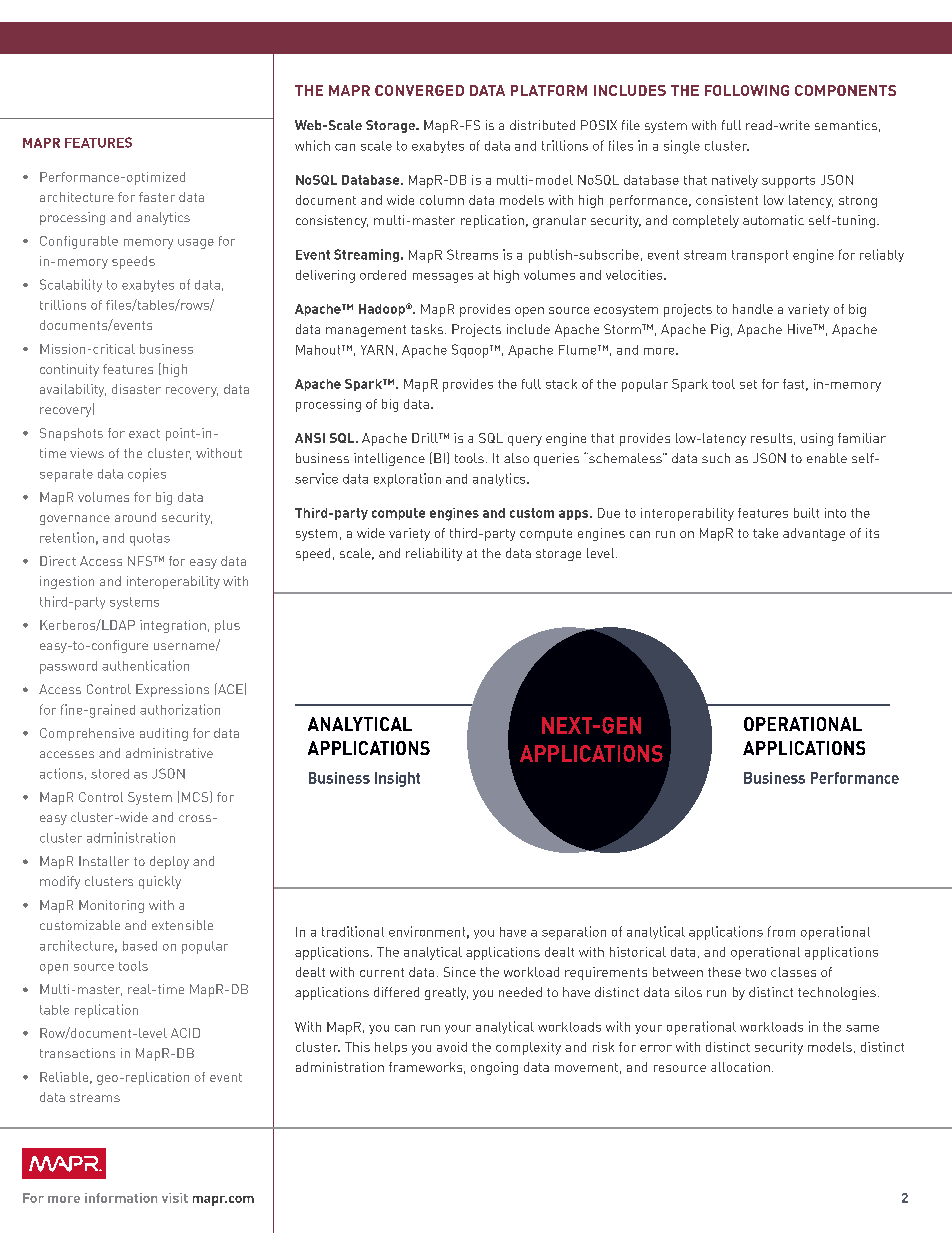 The width and height of the page is (952, 1233). Describe the element at coordinates (814, 534) in the page. I see `advantage` at that location.
